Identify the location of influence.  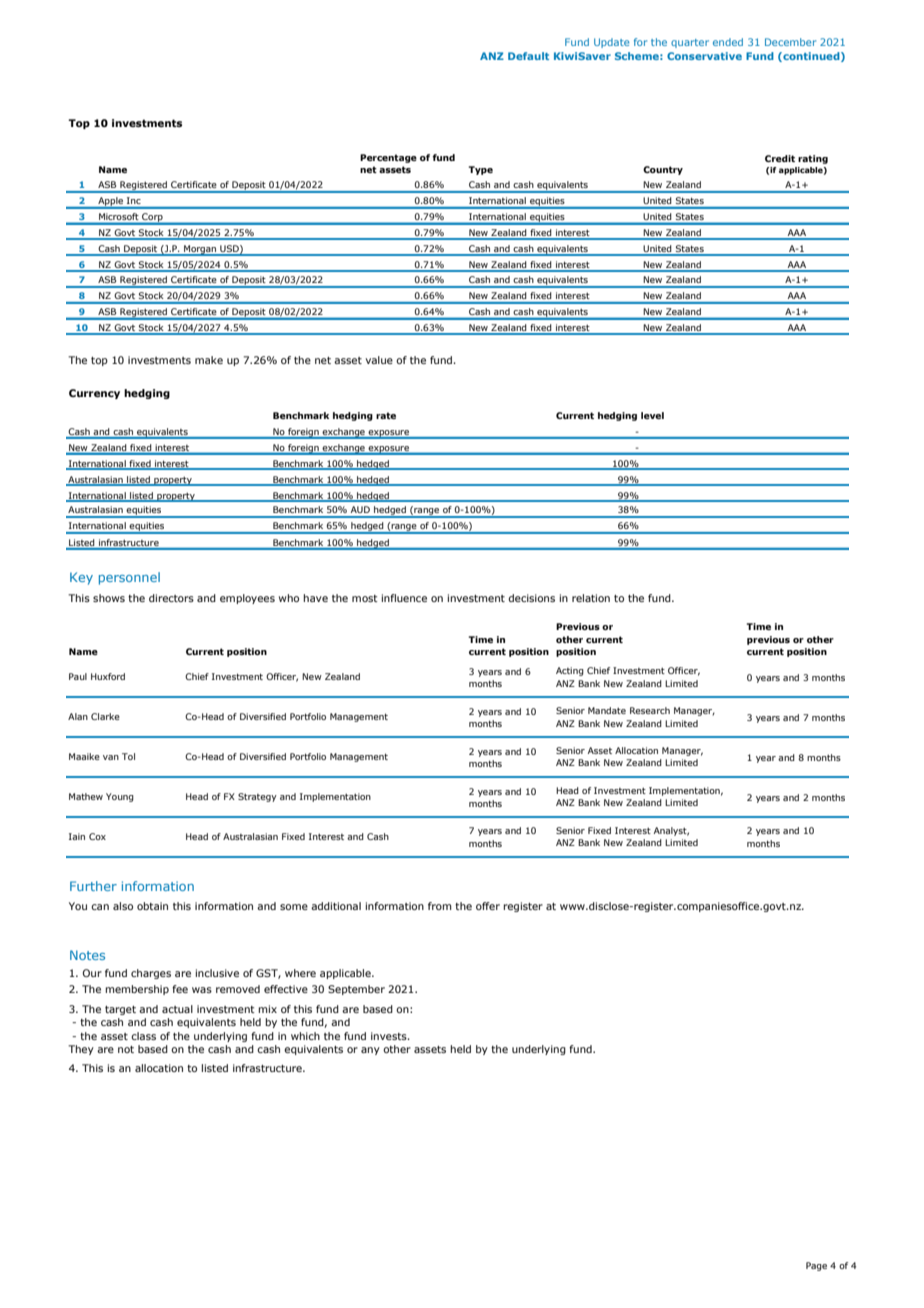
(404, 598).
